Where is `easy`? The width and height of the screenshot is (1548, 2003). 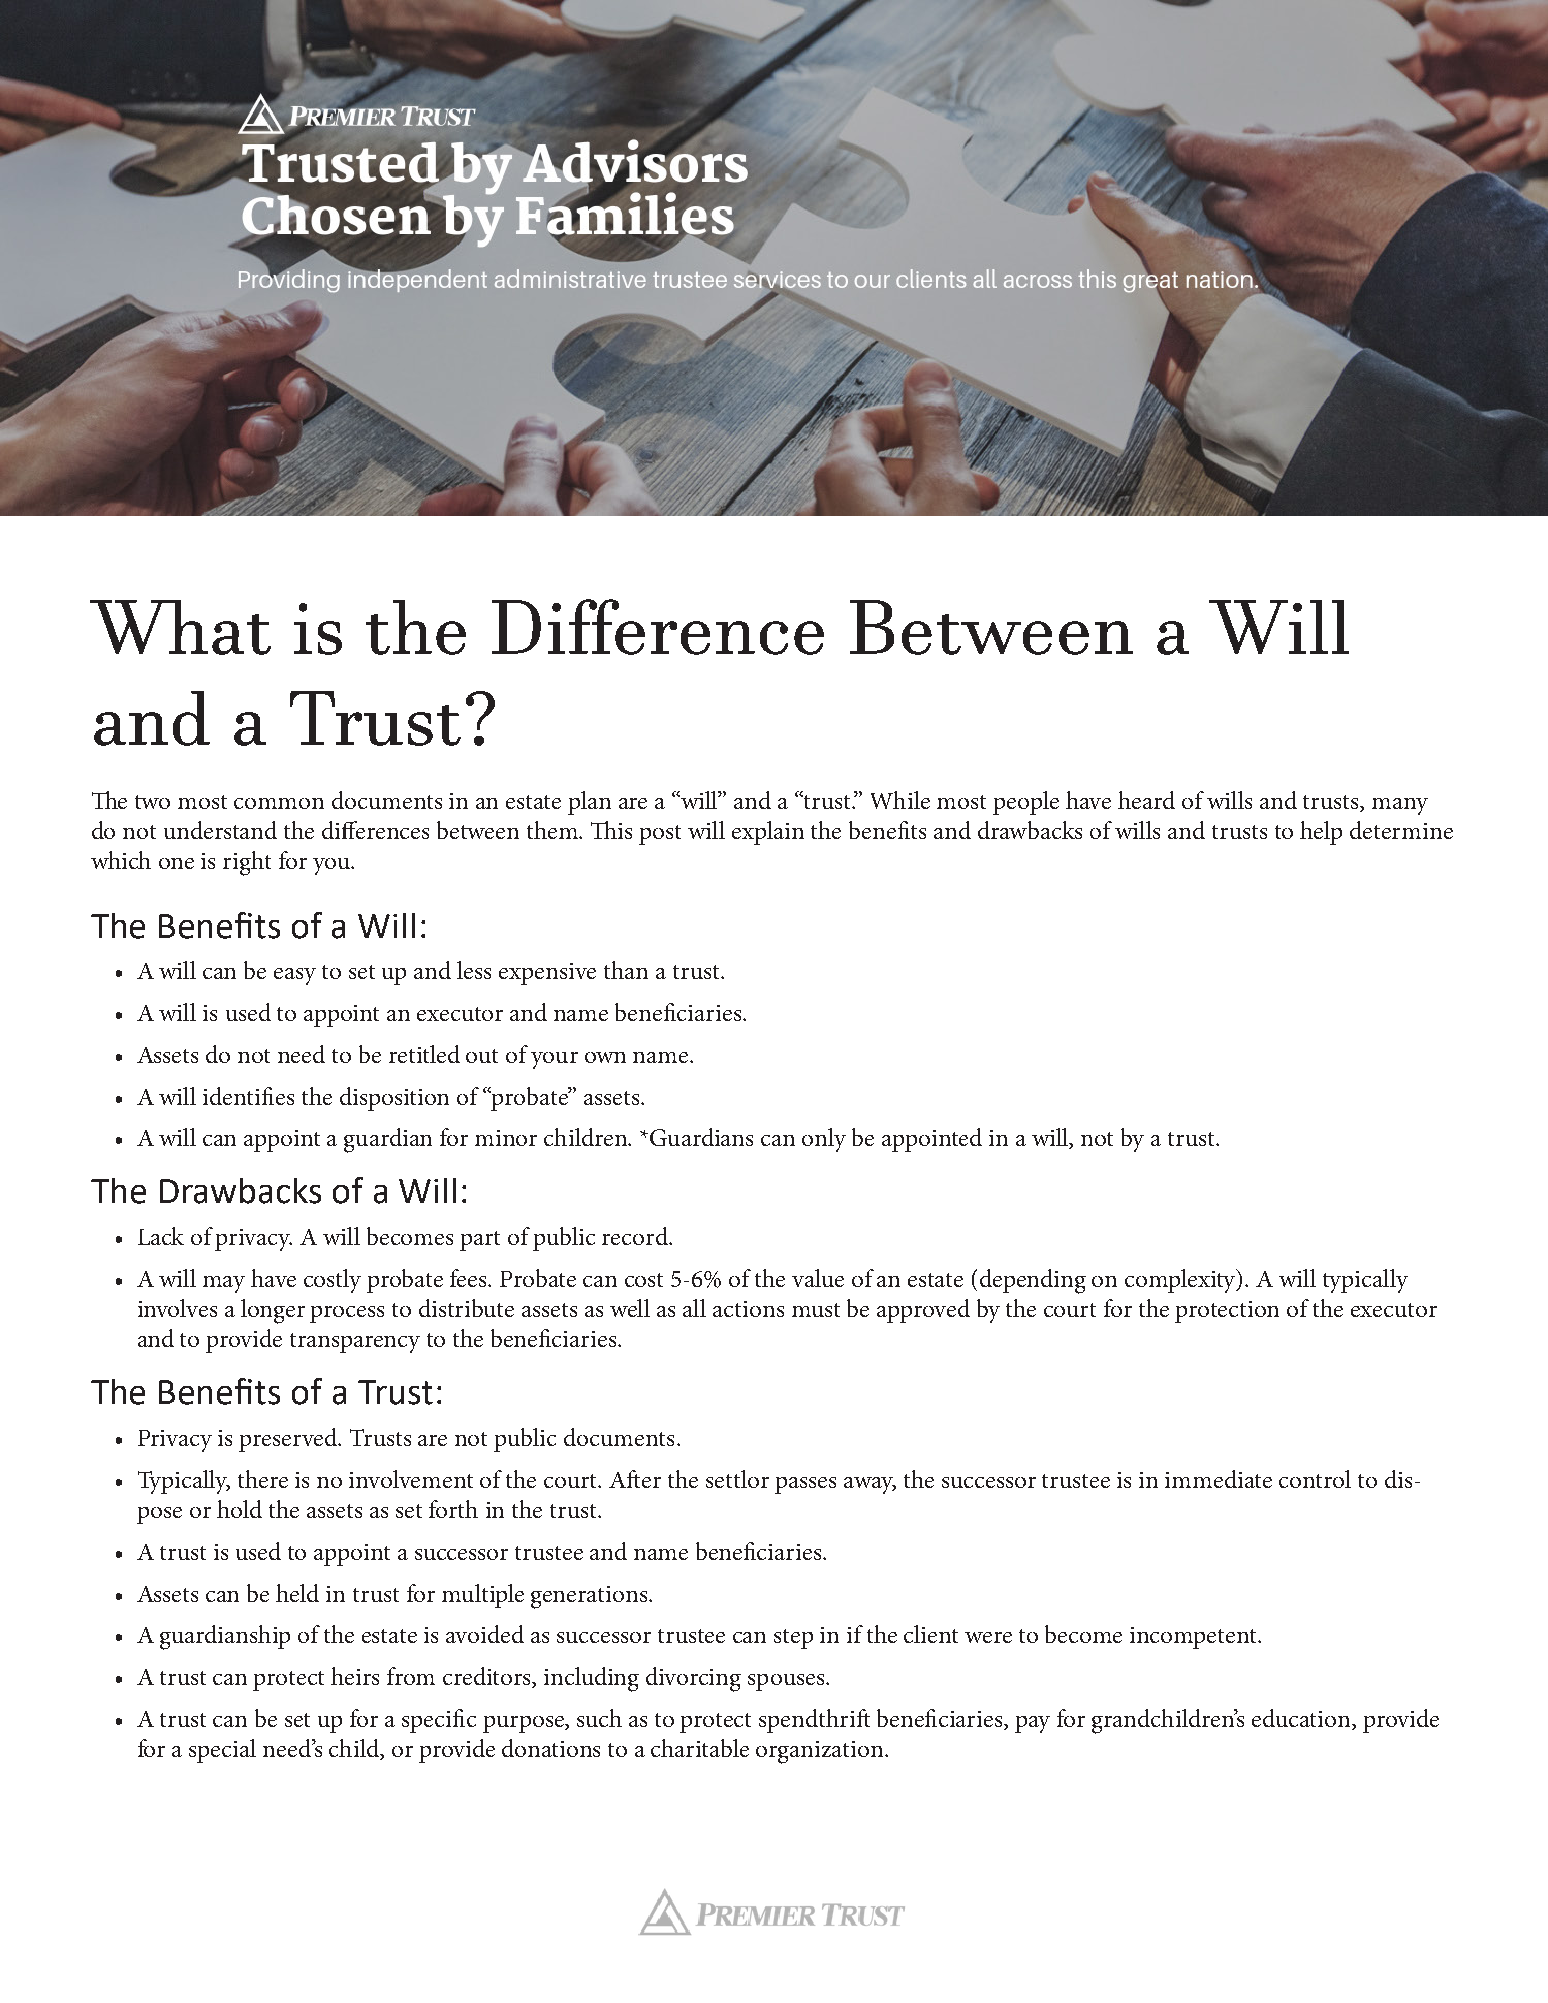 easy is located at coordinates (295, 976).
